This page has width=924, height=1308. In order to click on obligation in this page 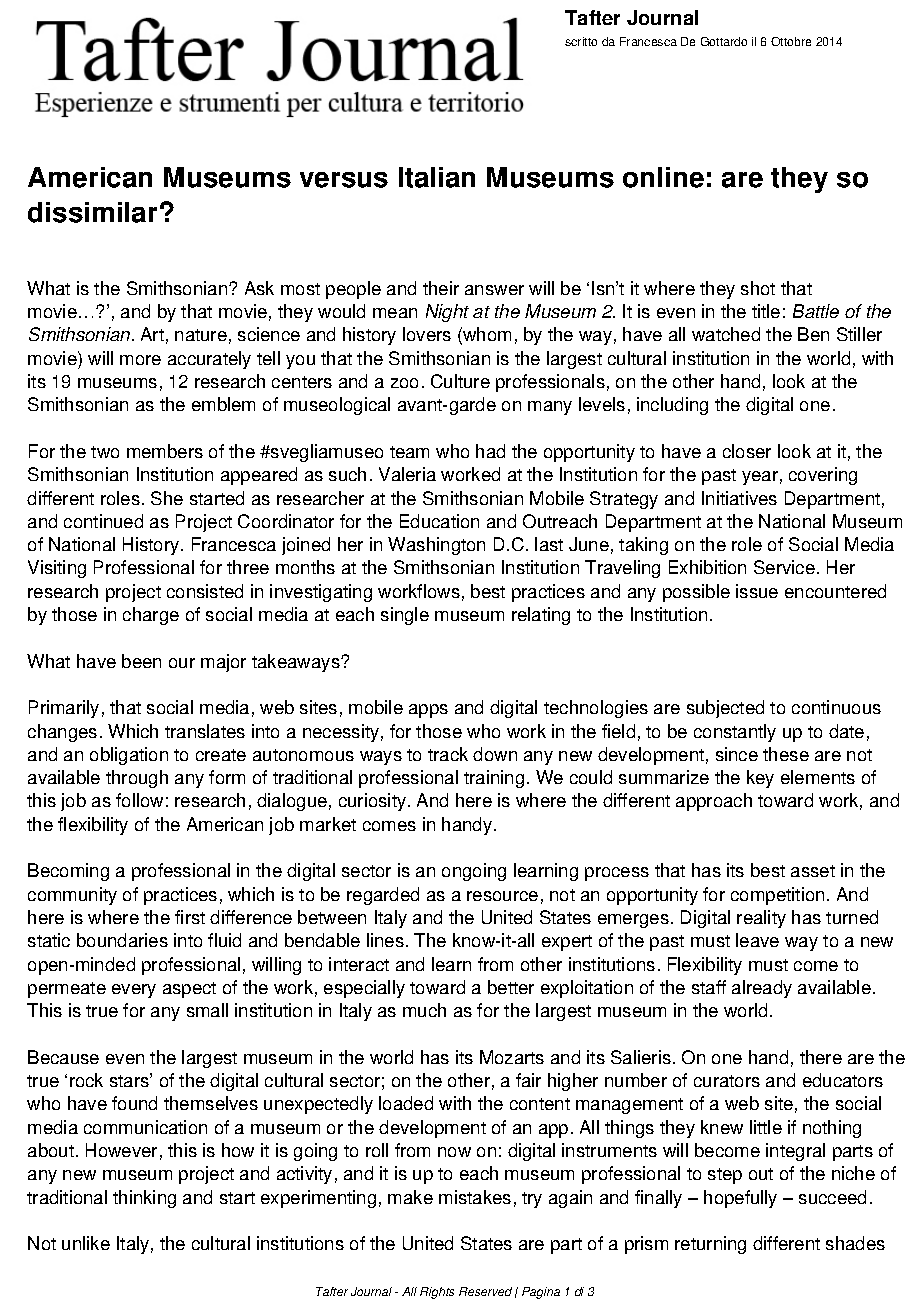, I will do `click(129, 756)`.
